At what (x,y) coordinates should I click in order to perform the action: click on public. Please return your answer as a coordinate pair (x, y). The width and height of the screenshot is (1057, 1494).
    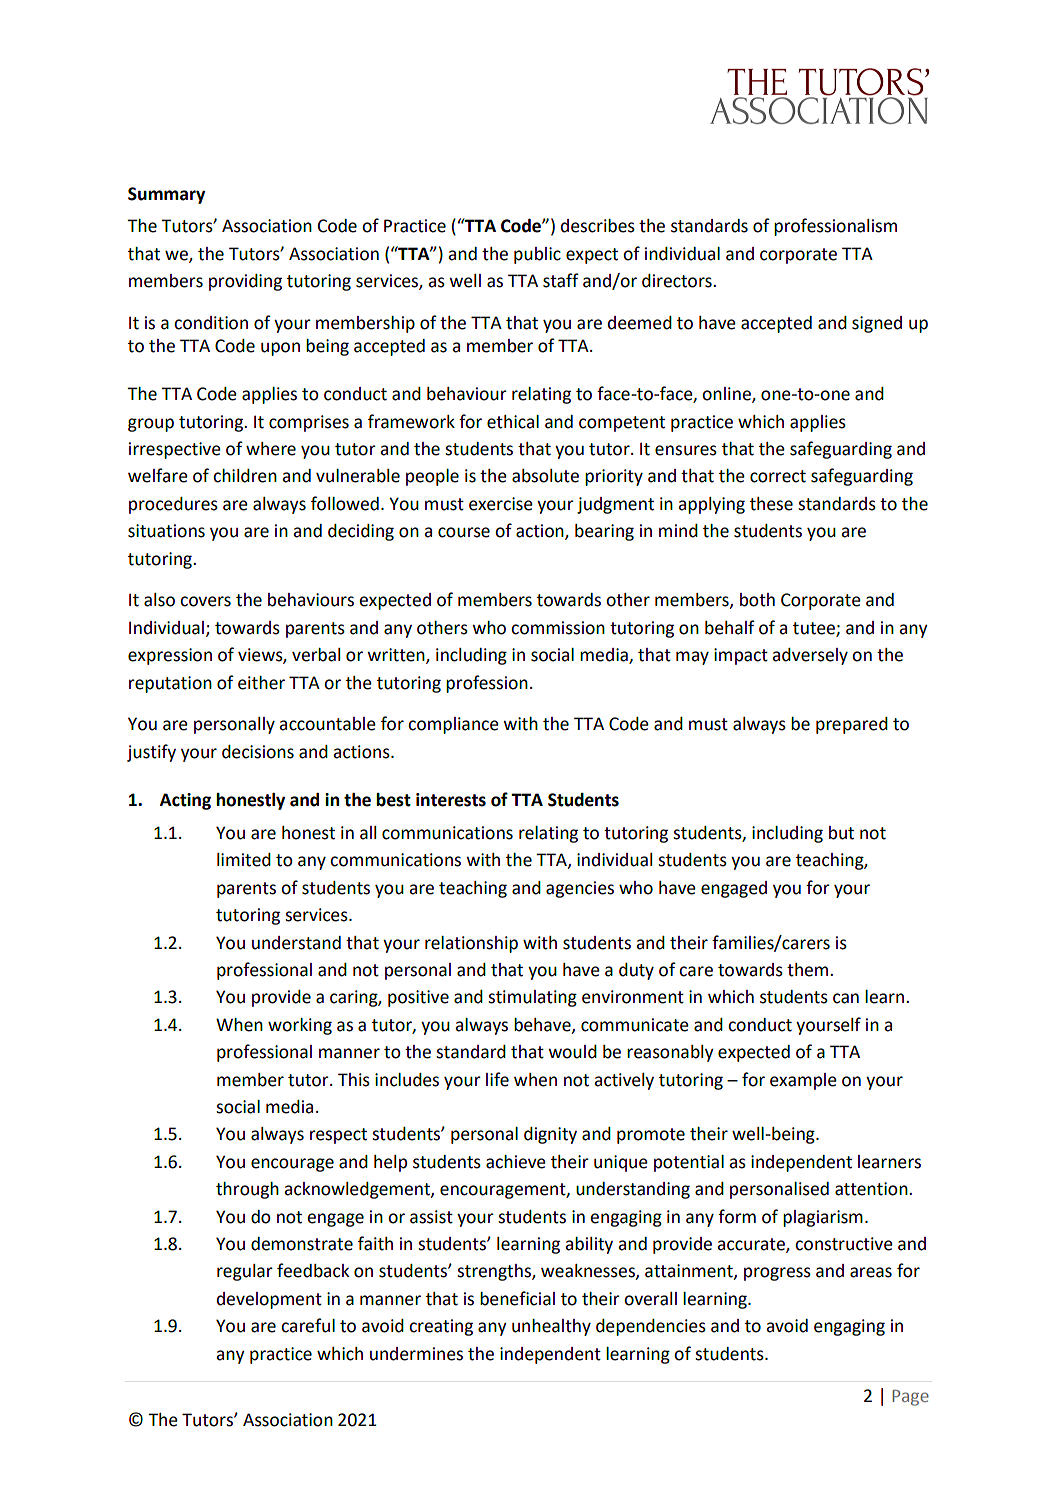
    Looking at the image, I should click on (537, 255).
